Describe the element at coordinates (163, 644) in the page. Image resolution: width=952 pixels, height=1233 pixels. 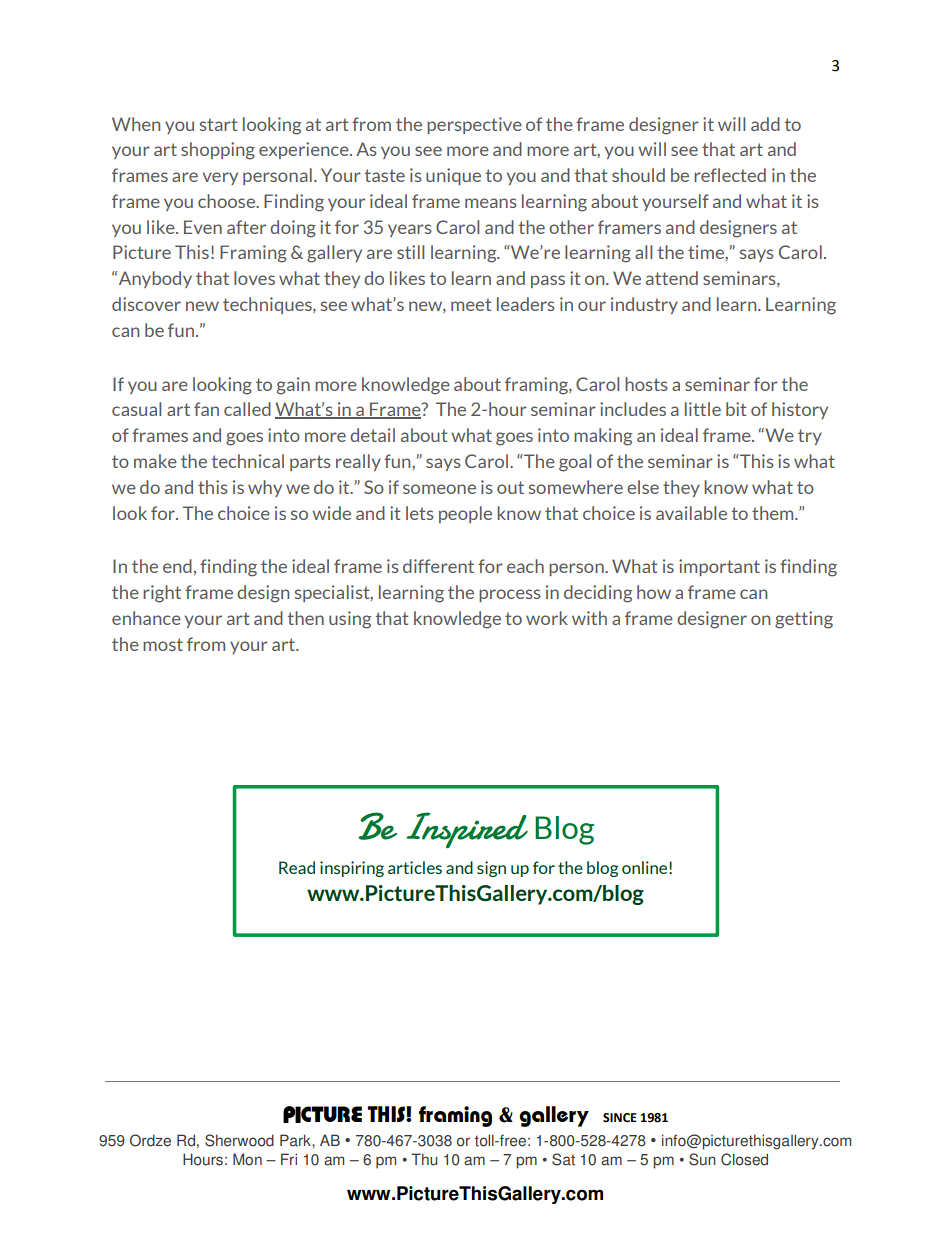
I see `most` at that location.
